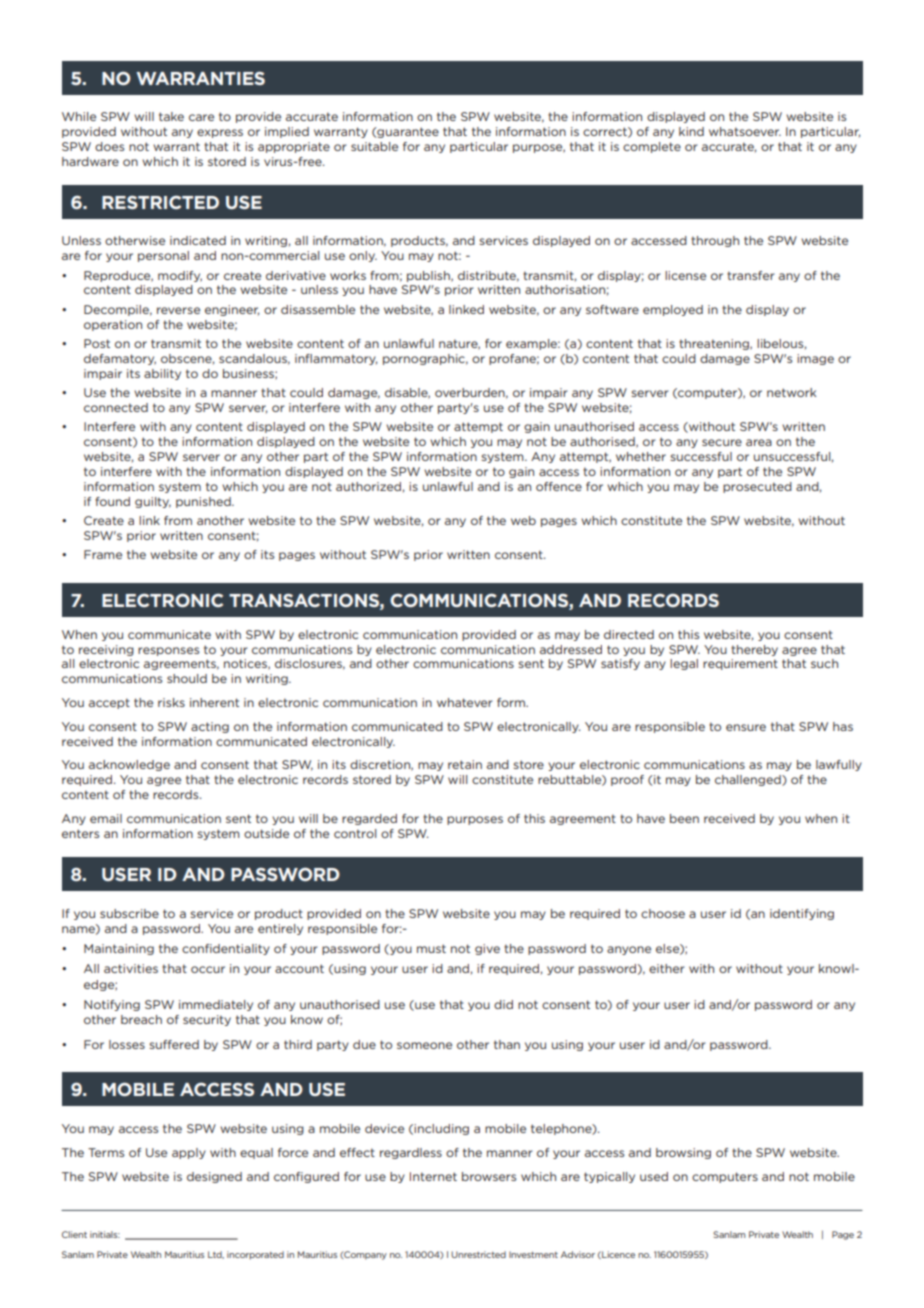  Describe the element at coordinates (368, 486) in the document. I see `authorized` at that location.
